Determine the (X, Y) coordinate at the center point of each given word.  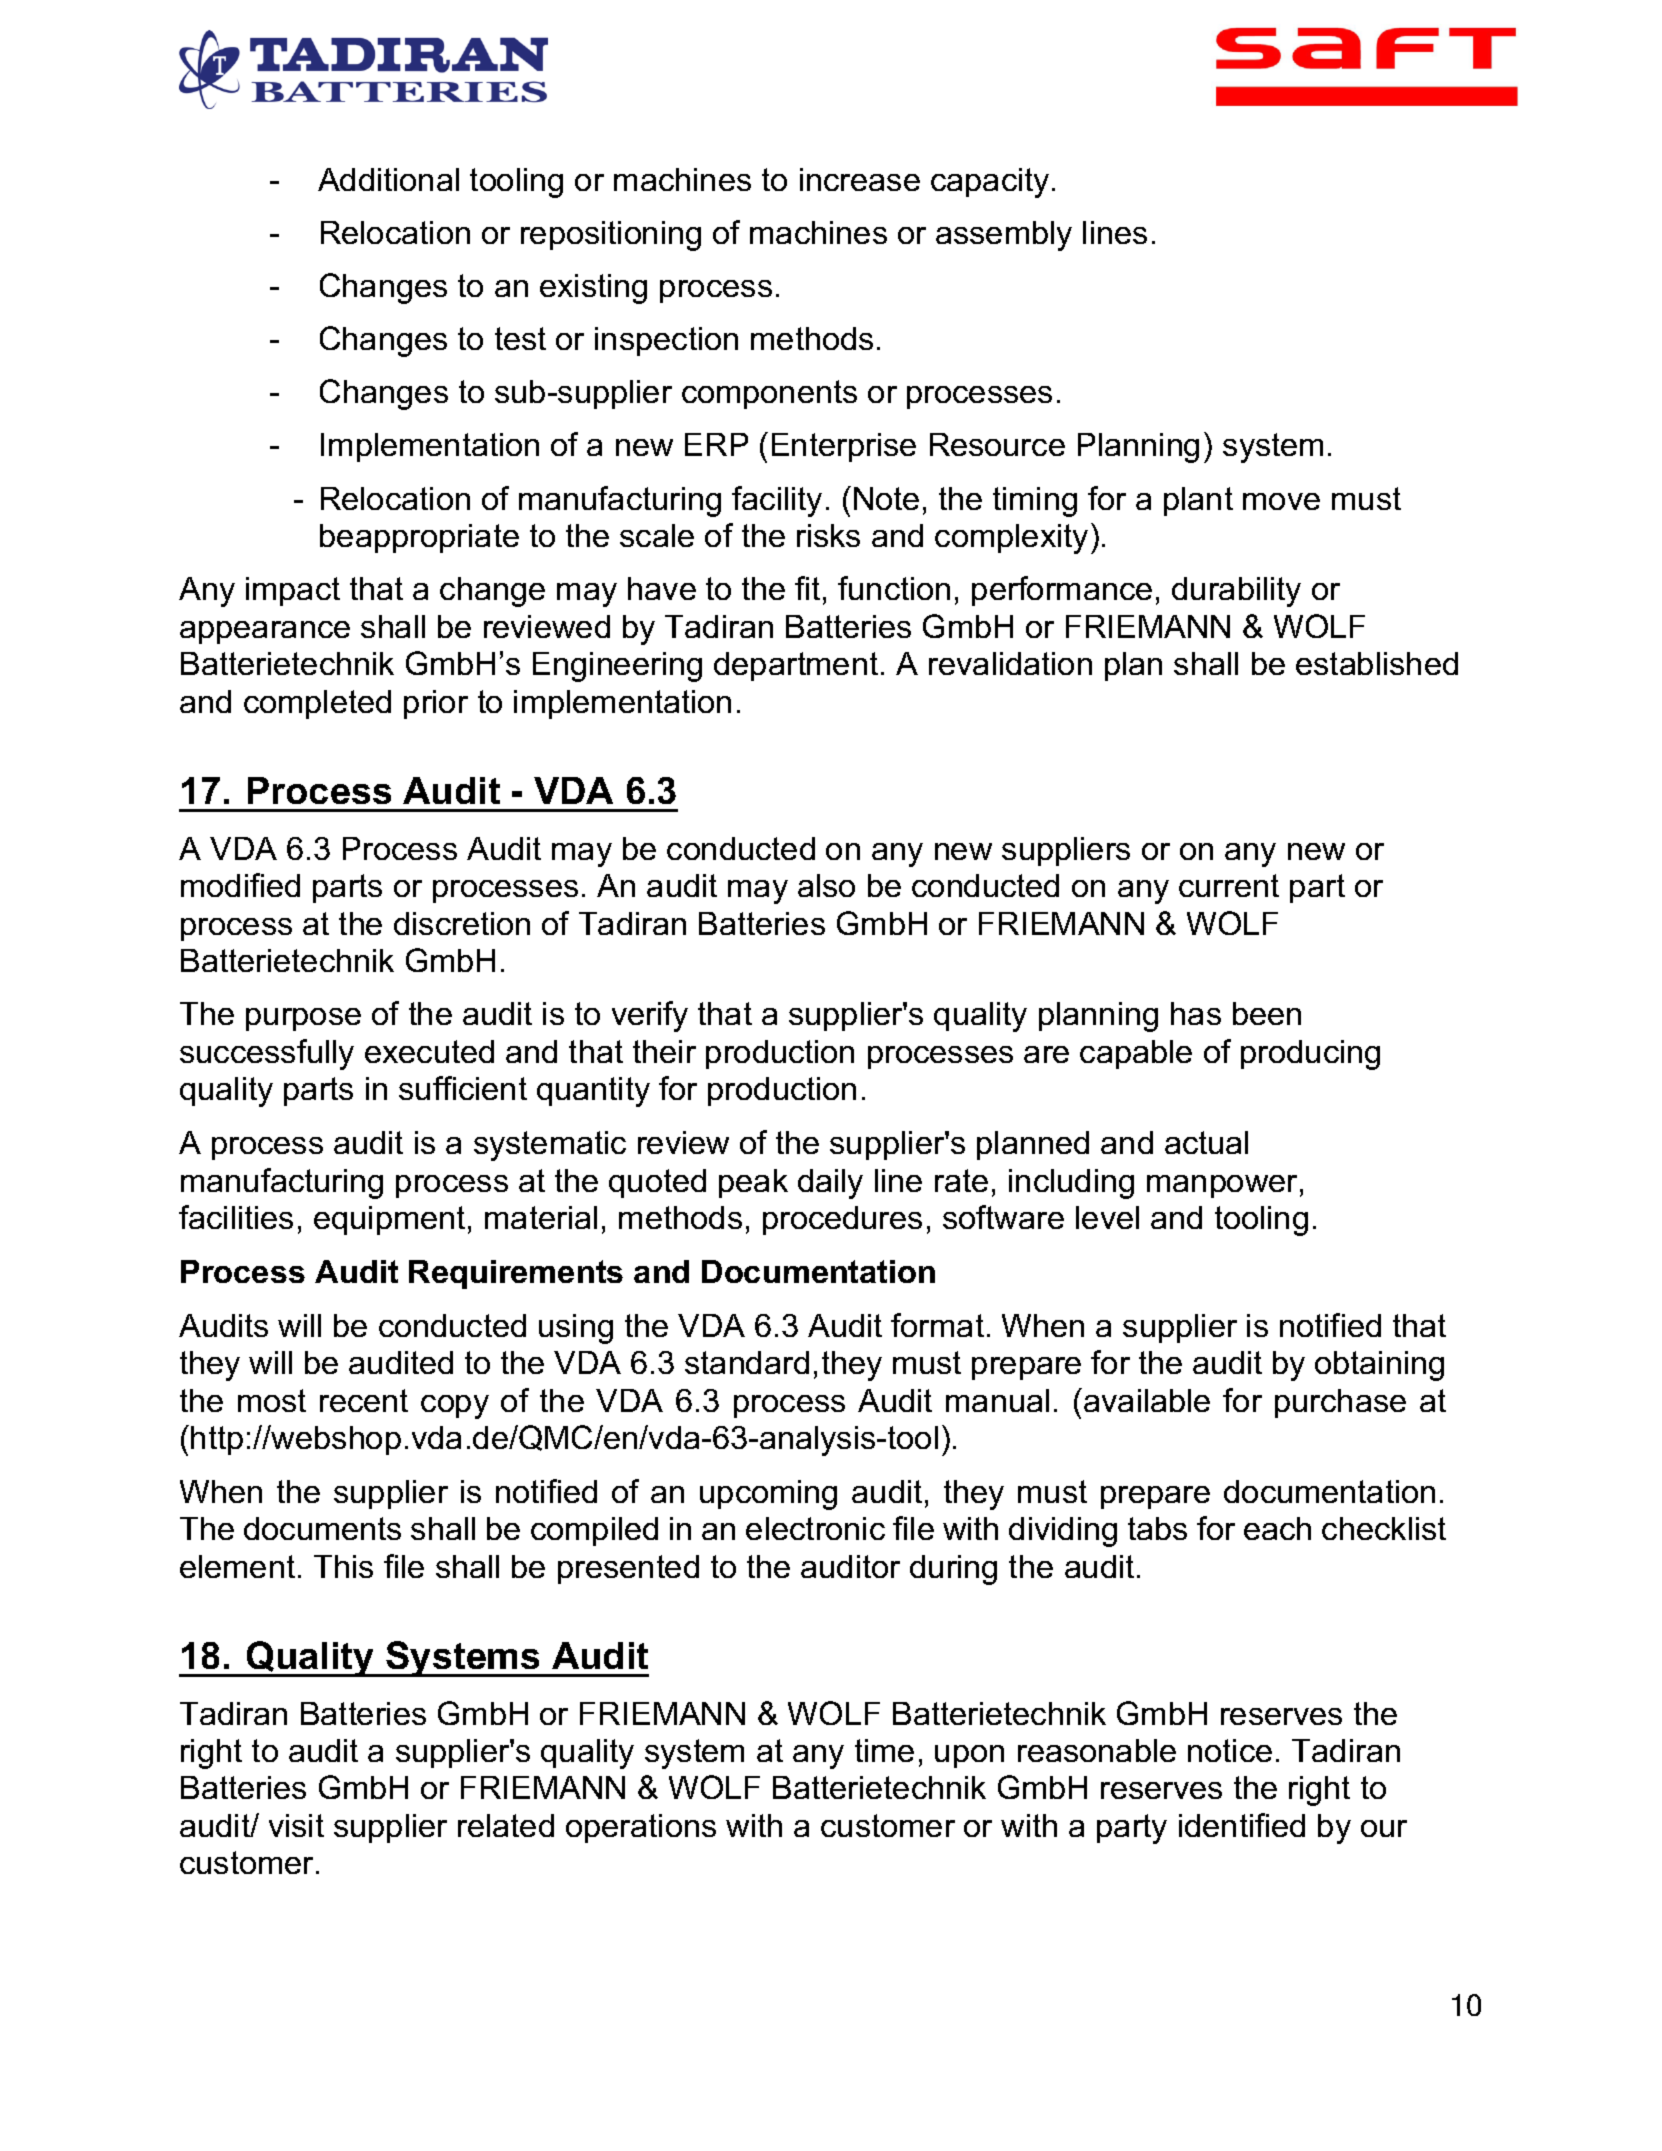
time (884, 1750)
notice (1230, 1750)
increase (860, 179)
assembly (1004, 236)
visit (296, 1825)
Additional (388, 179)
